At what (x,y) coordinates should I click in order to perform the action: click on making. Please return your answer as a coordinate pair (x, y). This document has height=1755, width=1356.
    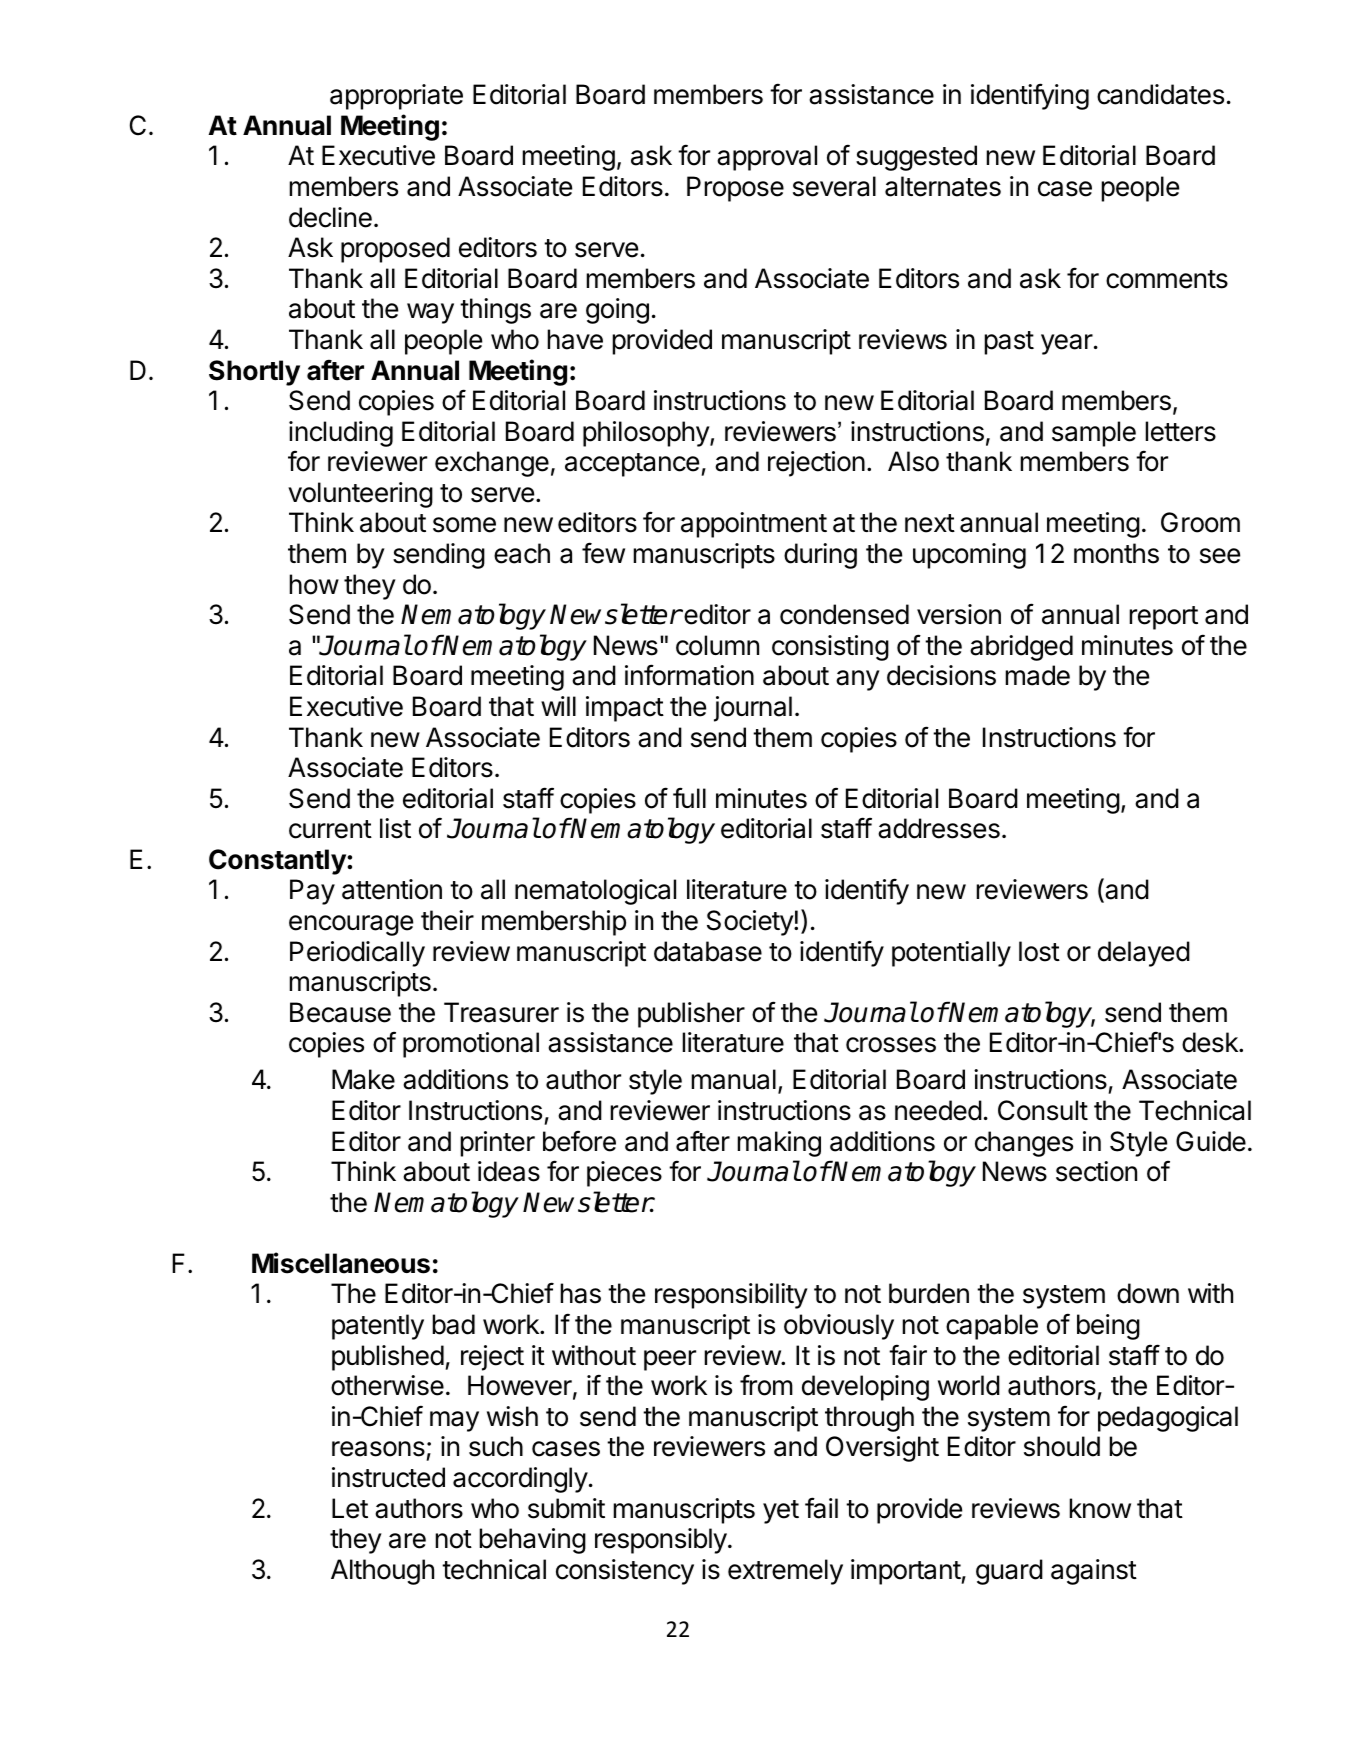
    Looking at the image, I should click on (779, 1144).
